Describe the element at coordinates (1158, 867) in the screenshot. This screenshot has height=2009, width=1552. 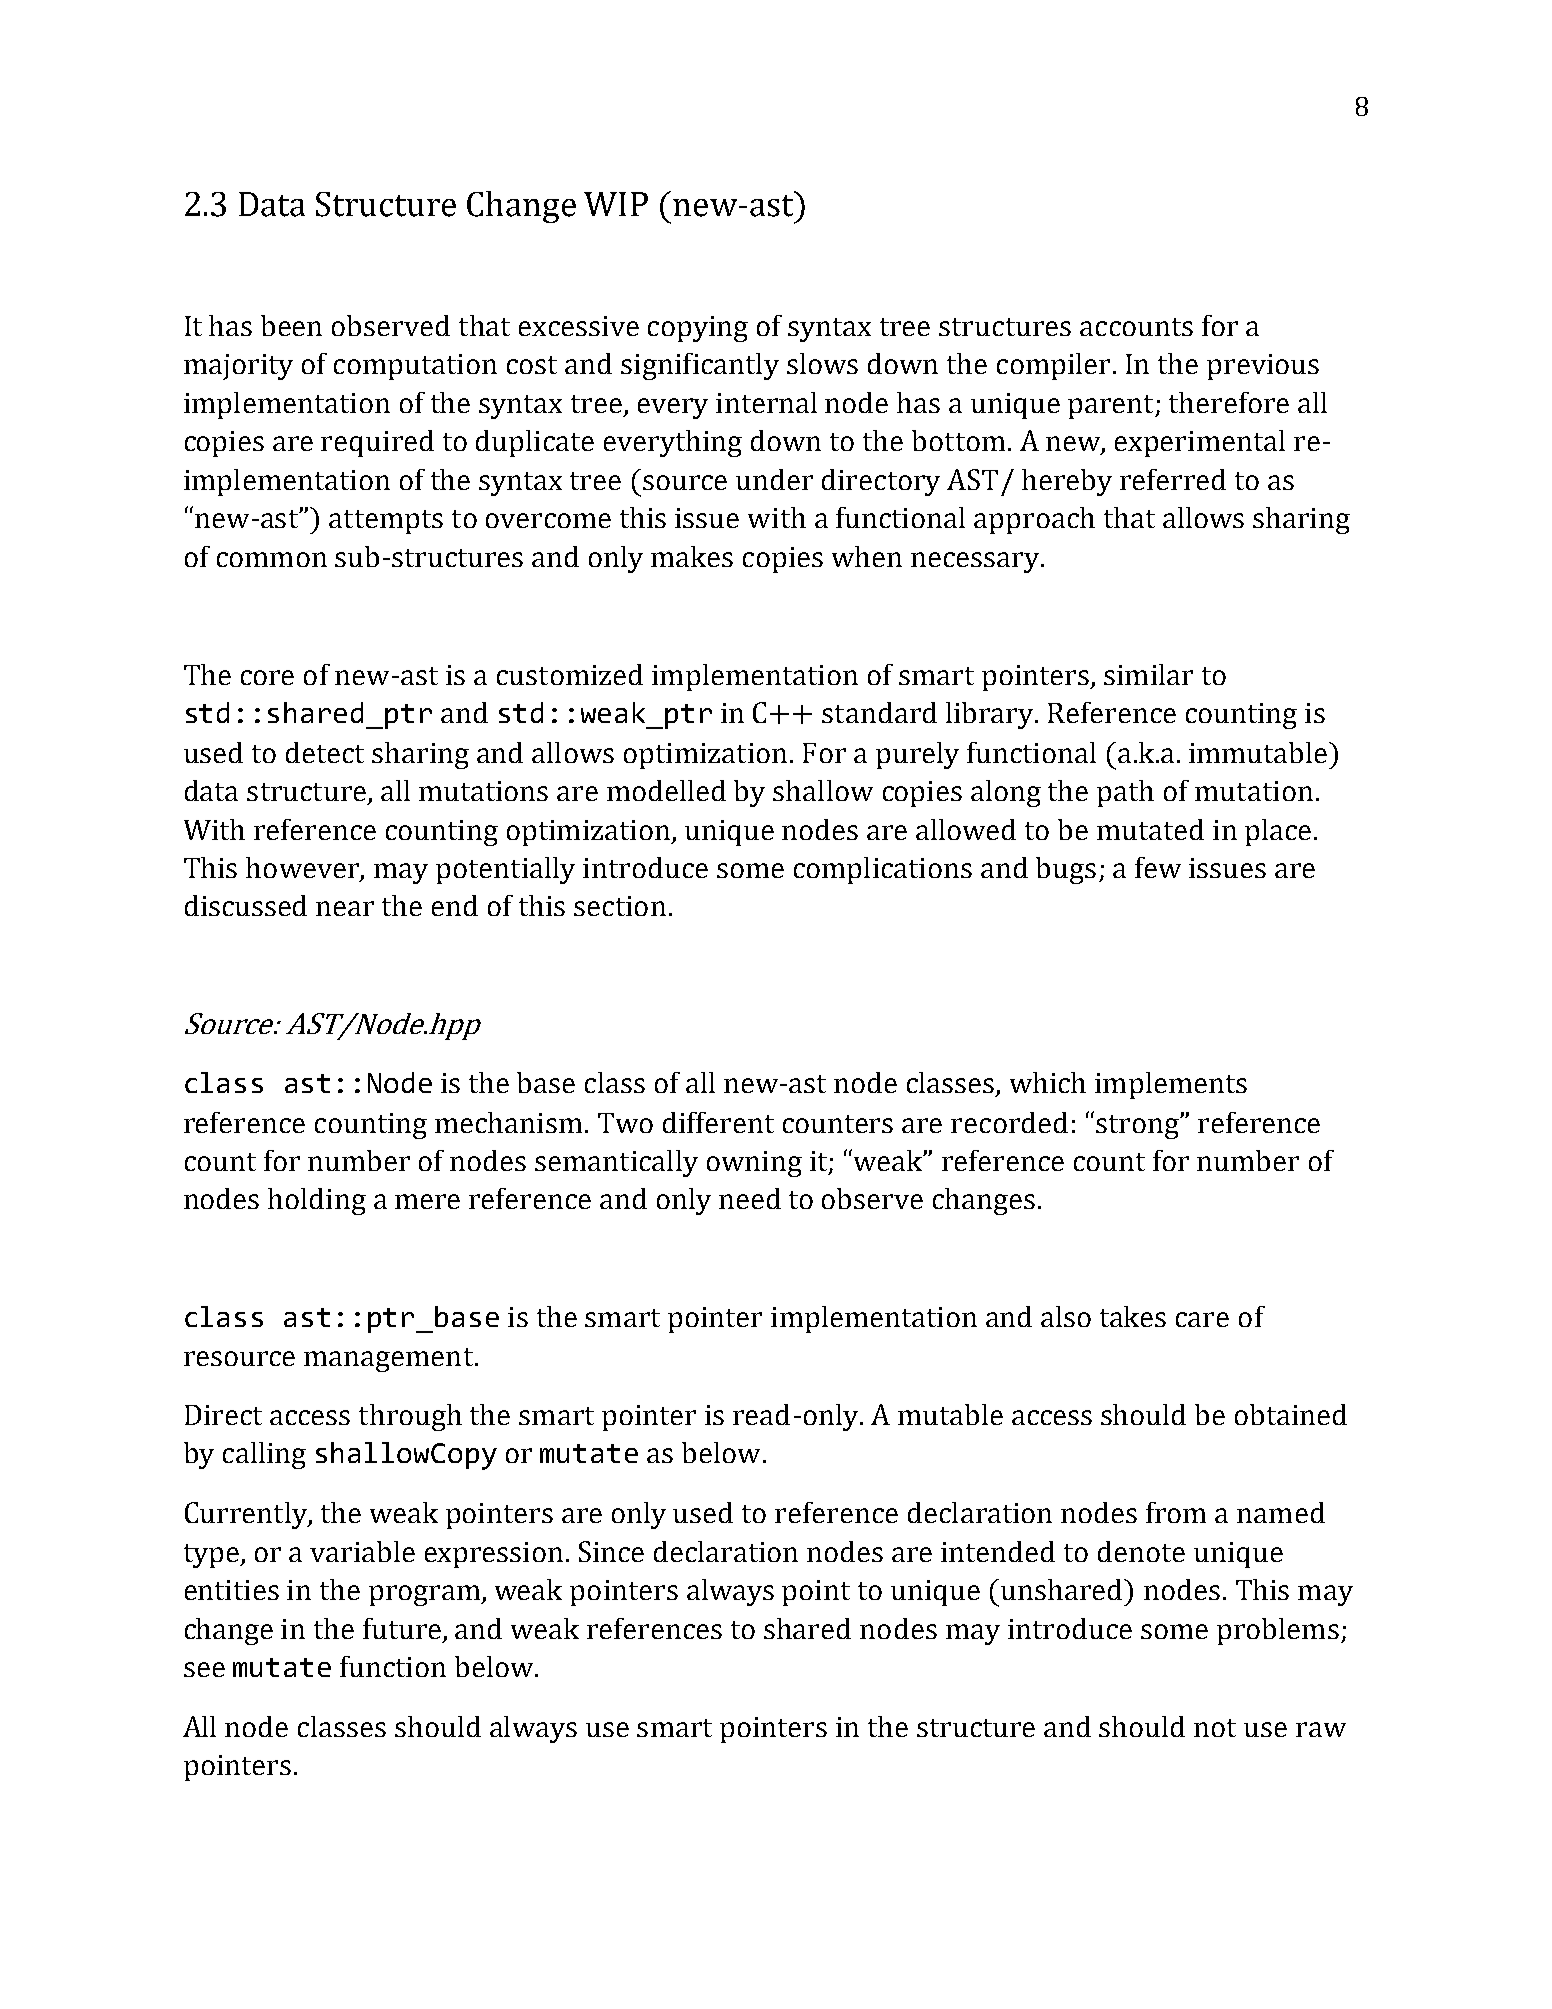
I see `few` at that location.
